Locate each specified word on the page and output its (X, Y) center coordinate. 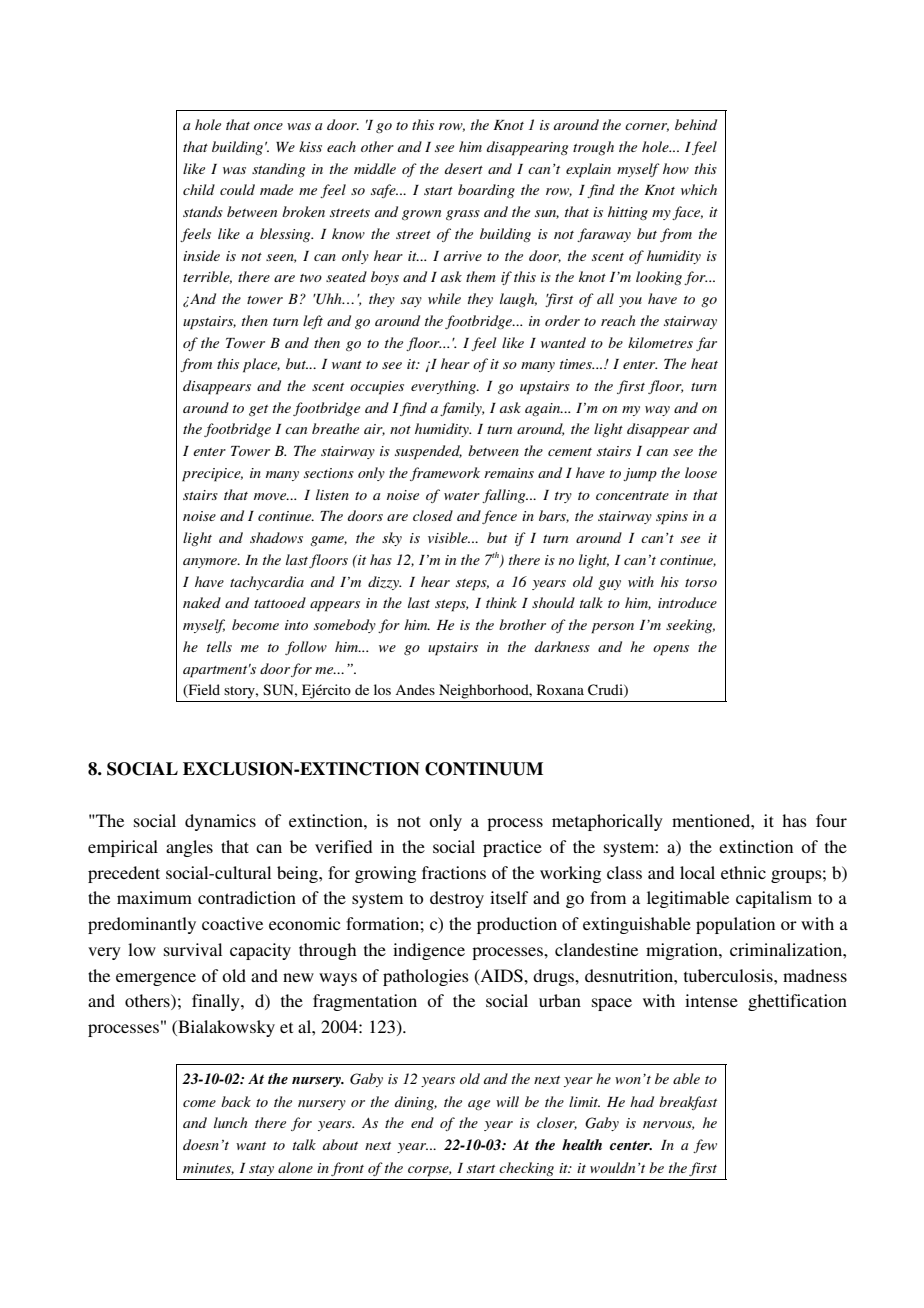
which (699, 189)
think (501, 602)
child (199, 189)
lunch (230, 1122)
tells (219, 646)
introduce (687, 602)
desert (464, 168)
